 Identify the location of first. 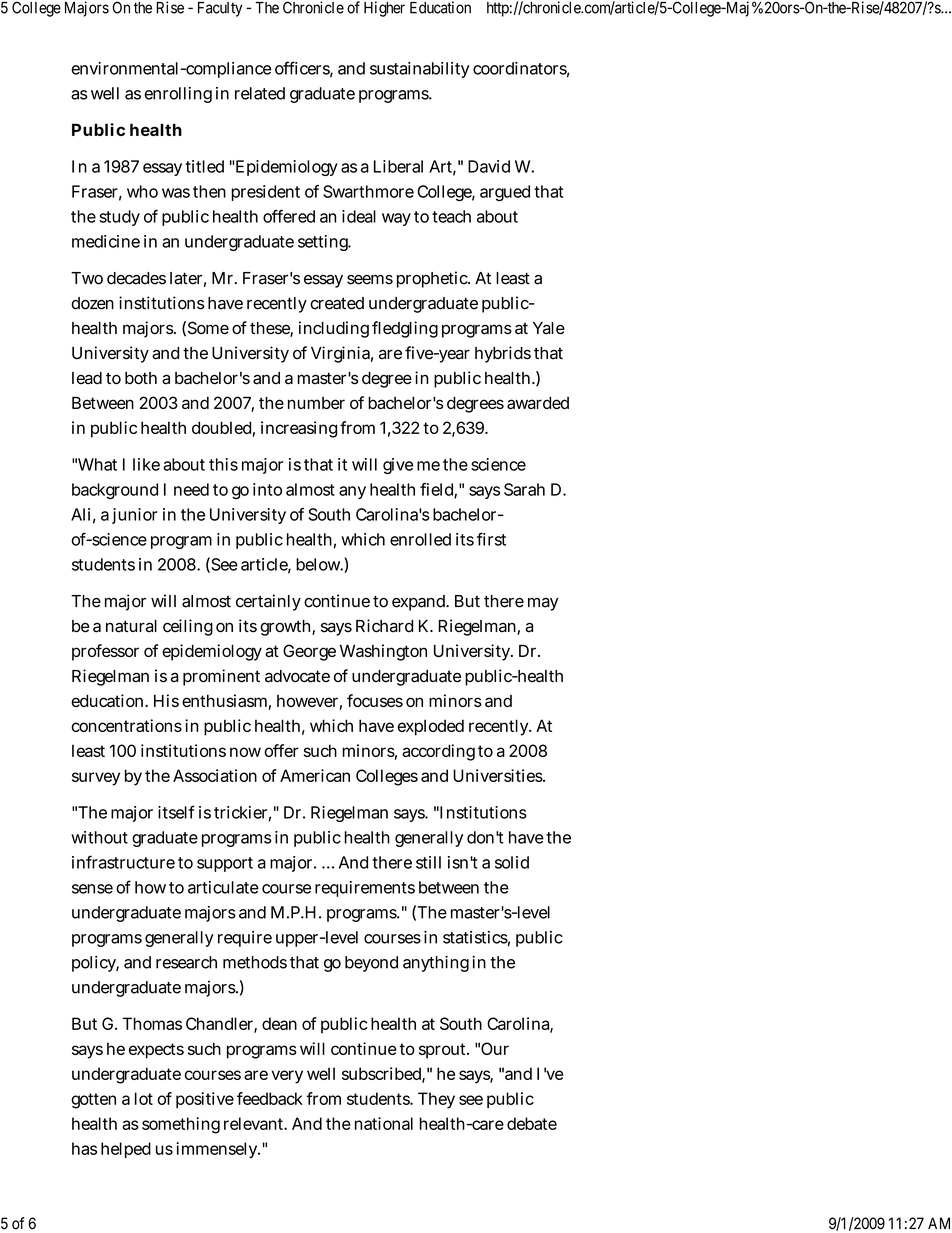
(491, 539).
